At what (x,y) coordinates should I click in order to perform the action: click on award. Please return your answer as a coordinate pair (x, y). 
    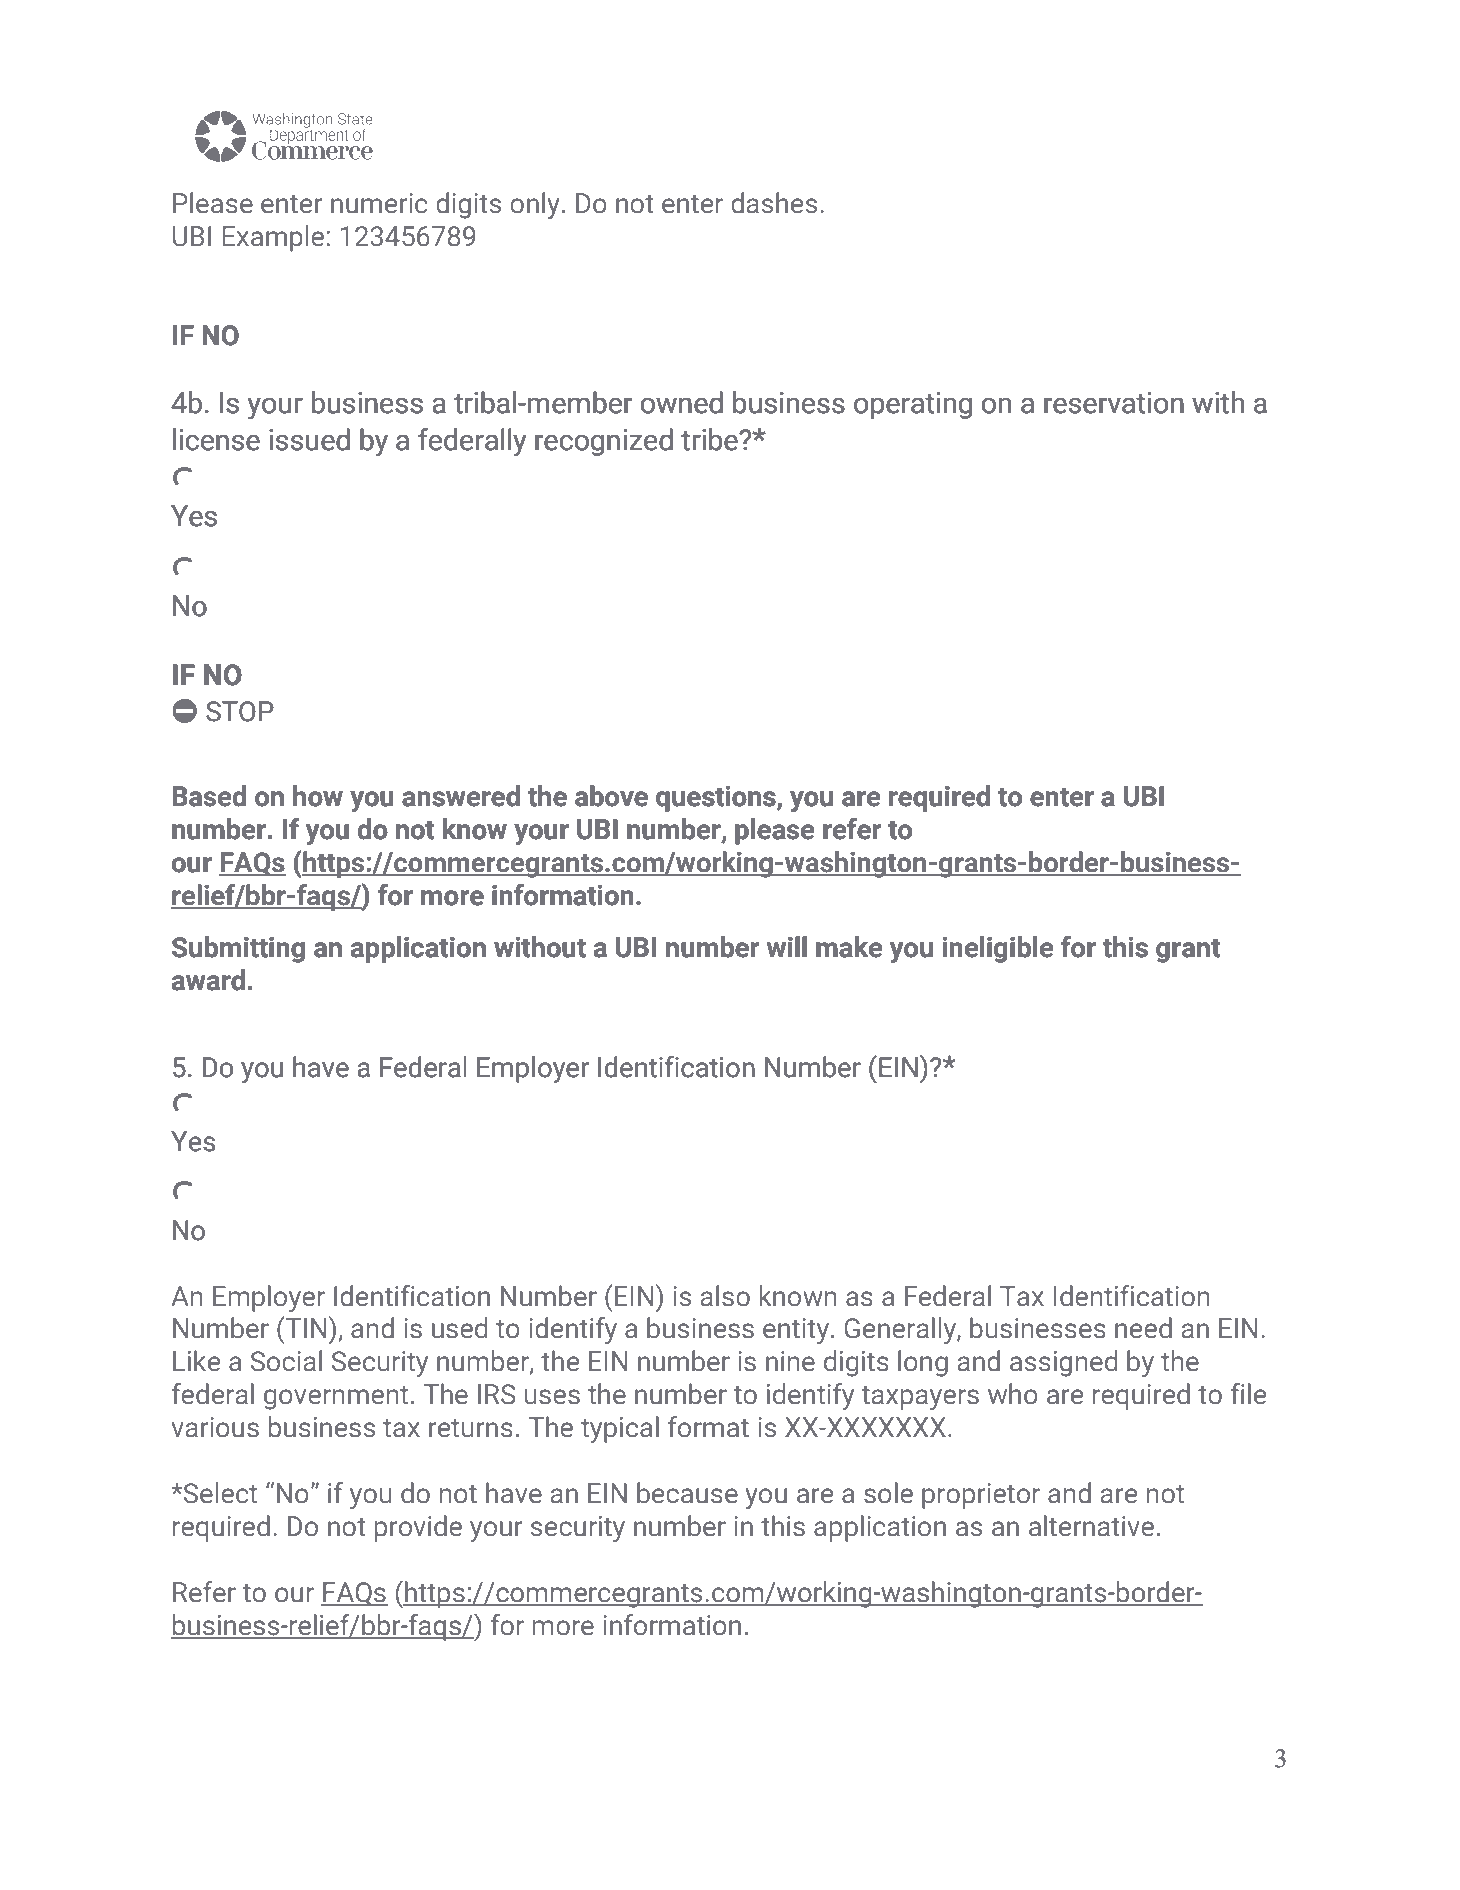
    Looking at the image, I should click on (208, 980).
